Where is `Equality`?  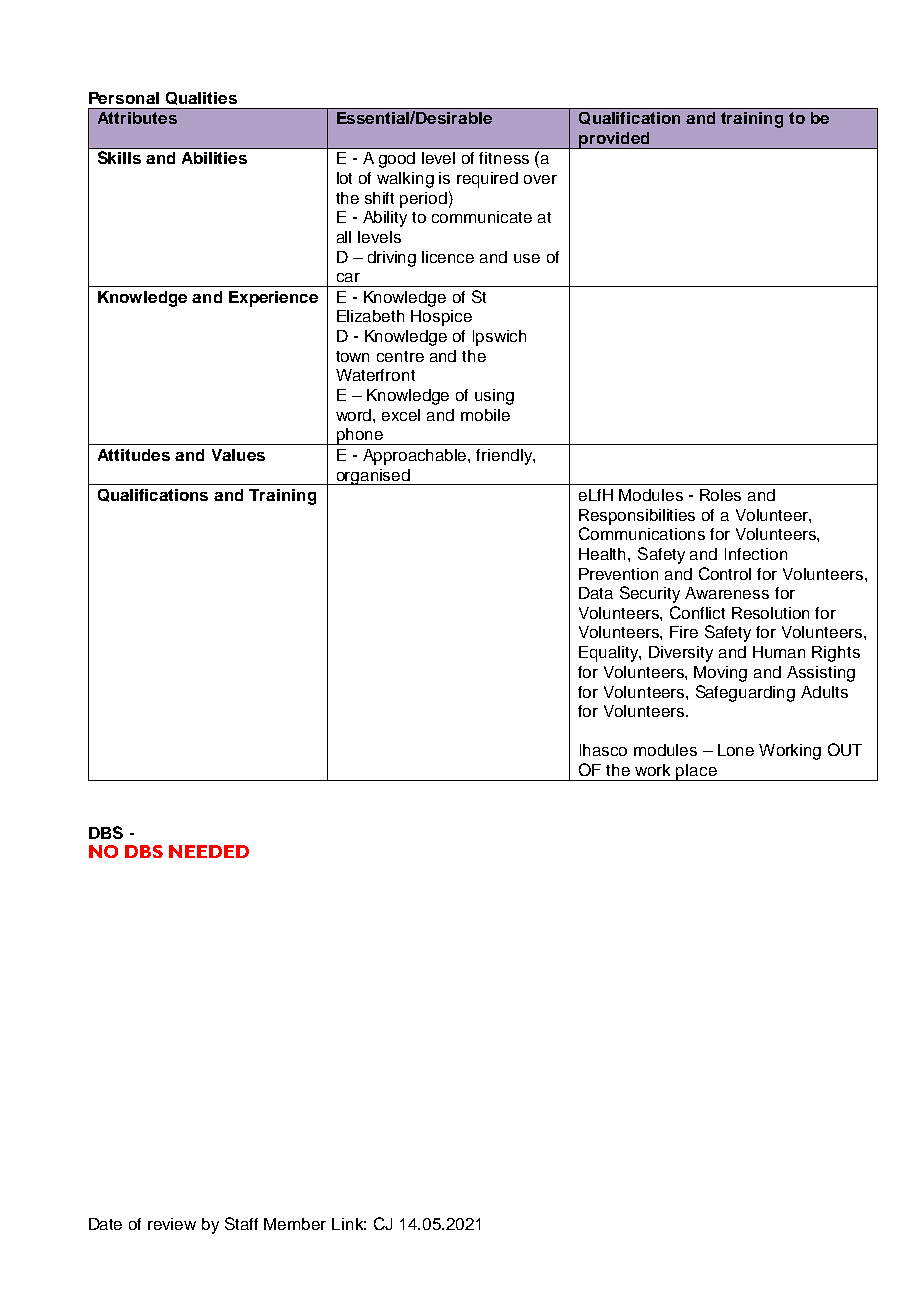
Equality is located at coordinates (610, 654).
